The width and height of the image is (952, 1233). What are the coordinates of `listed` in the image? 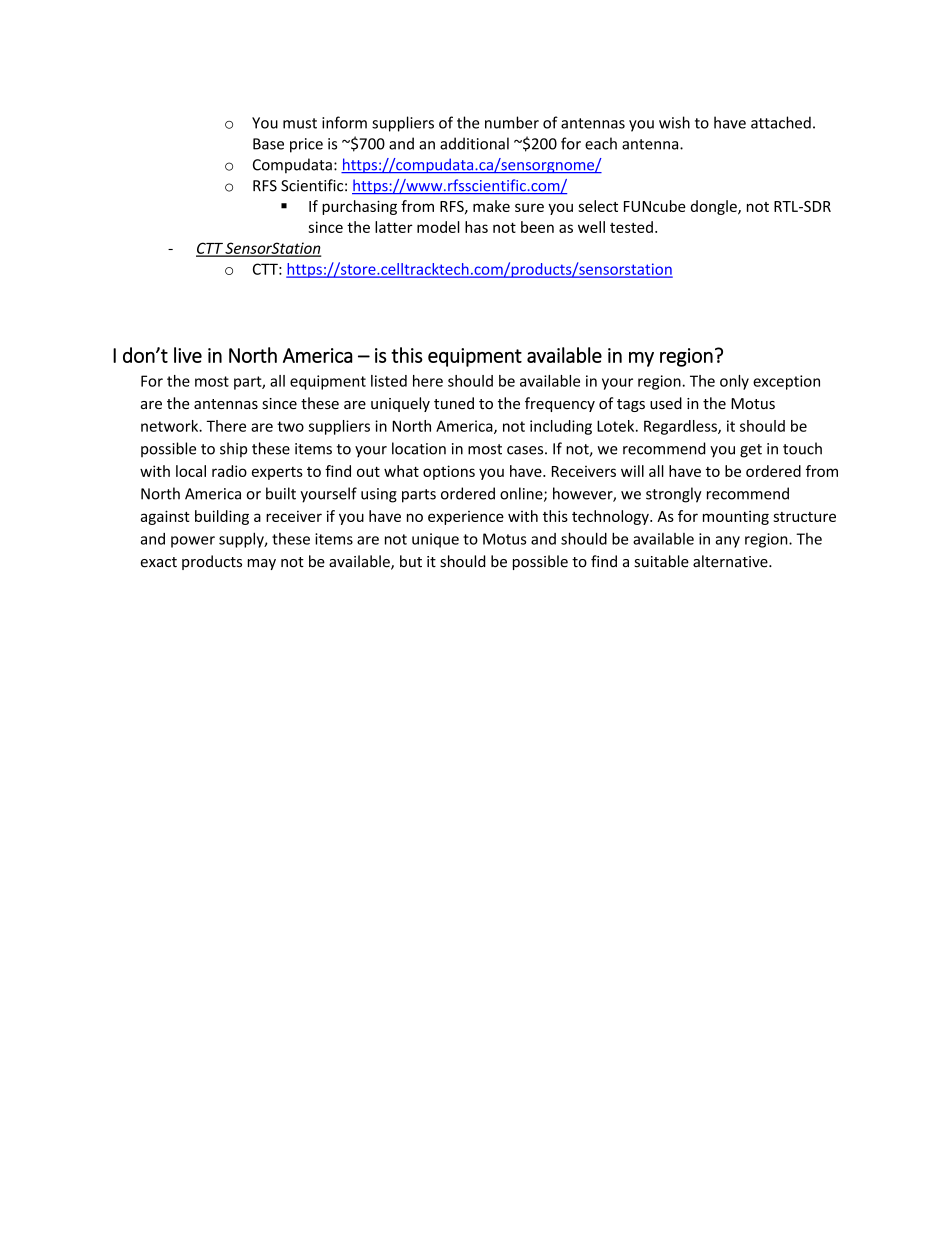 It's located at (389, 381).
